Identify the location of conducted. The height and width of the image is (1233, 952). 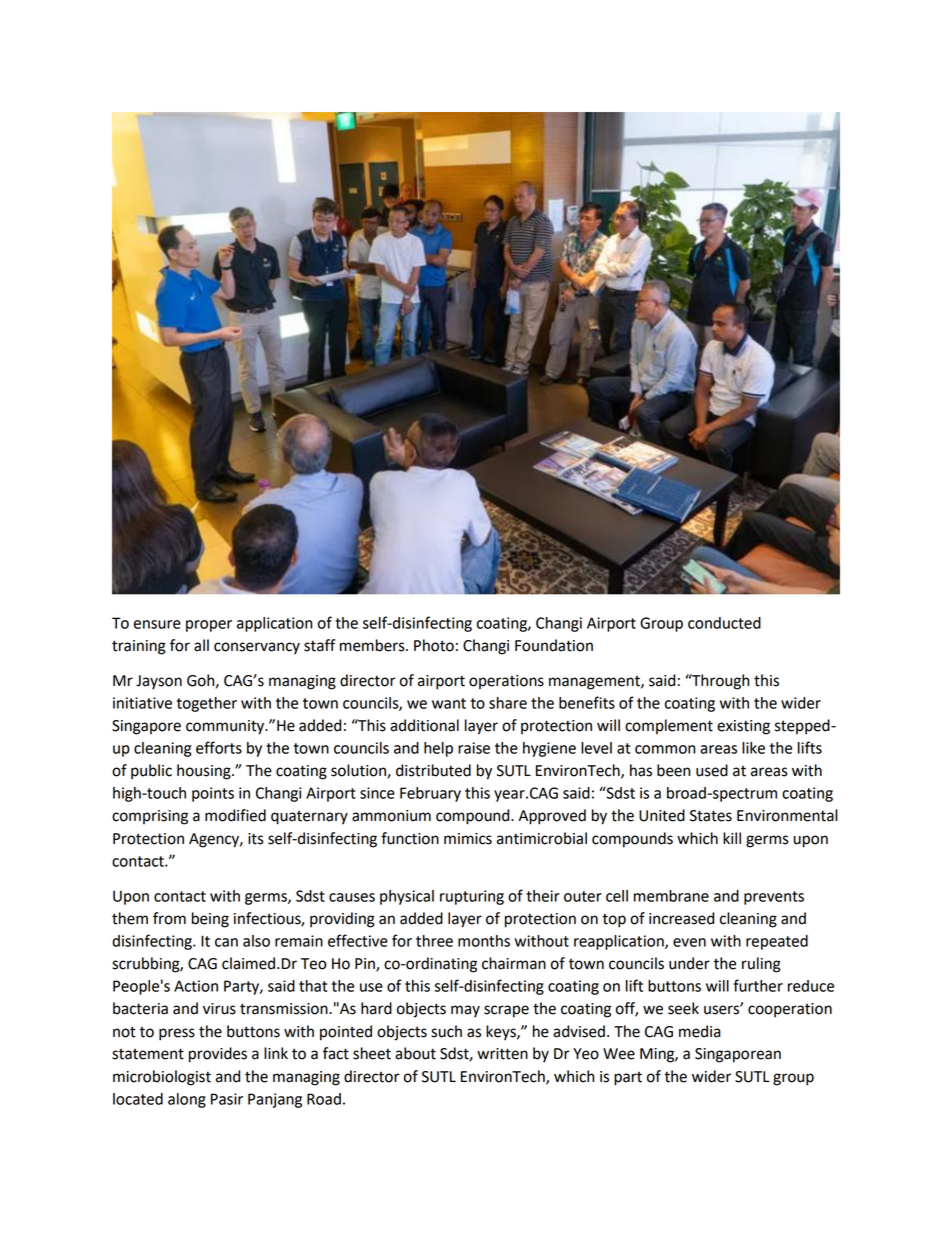
(724, 623).
